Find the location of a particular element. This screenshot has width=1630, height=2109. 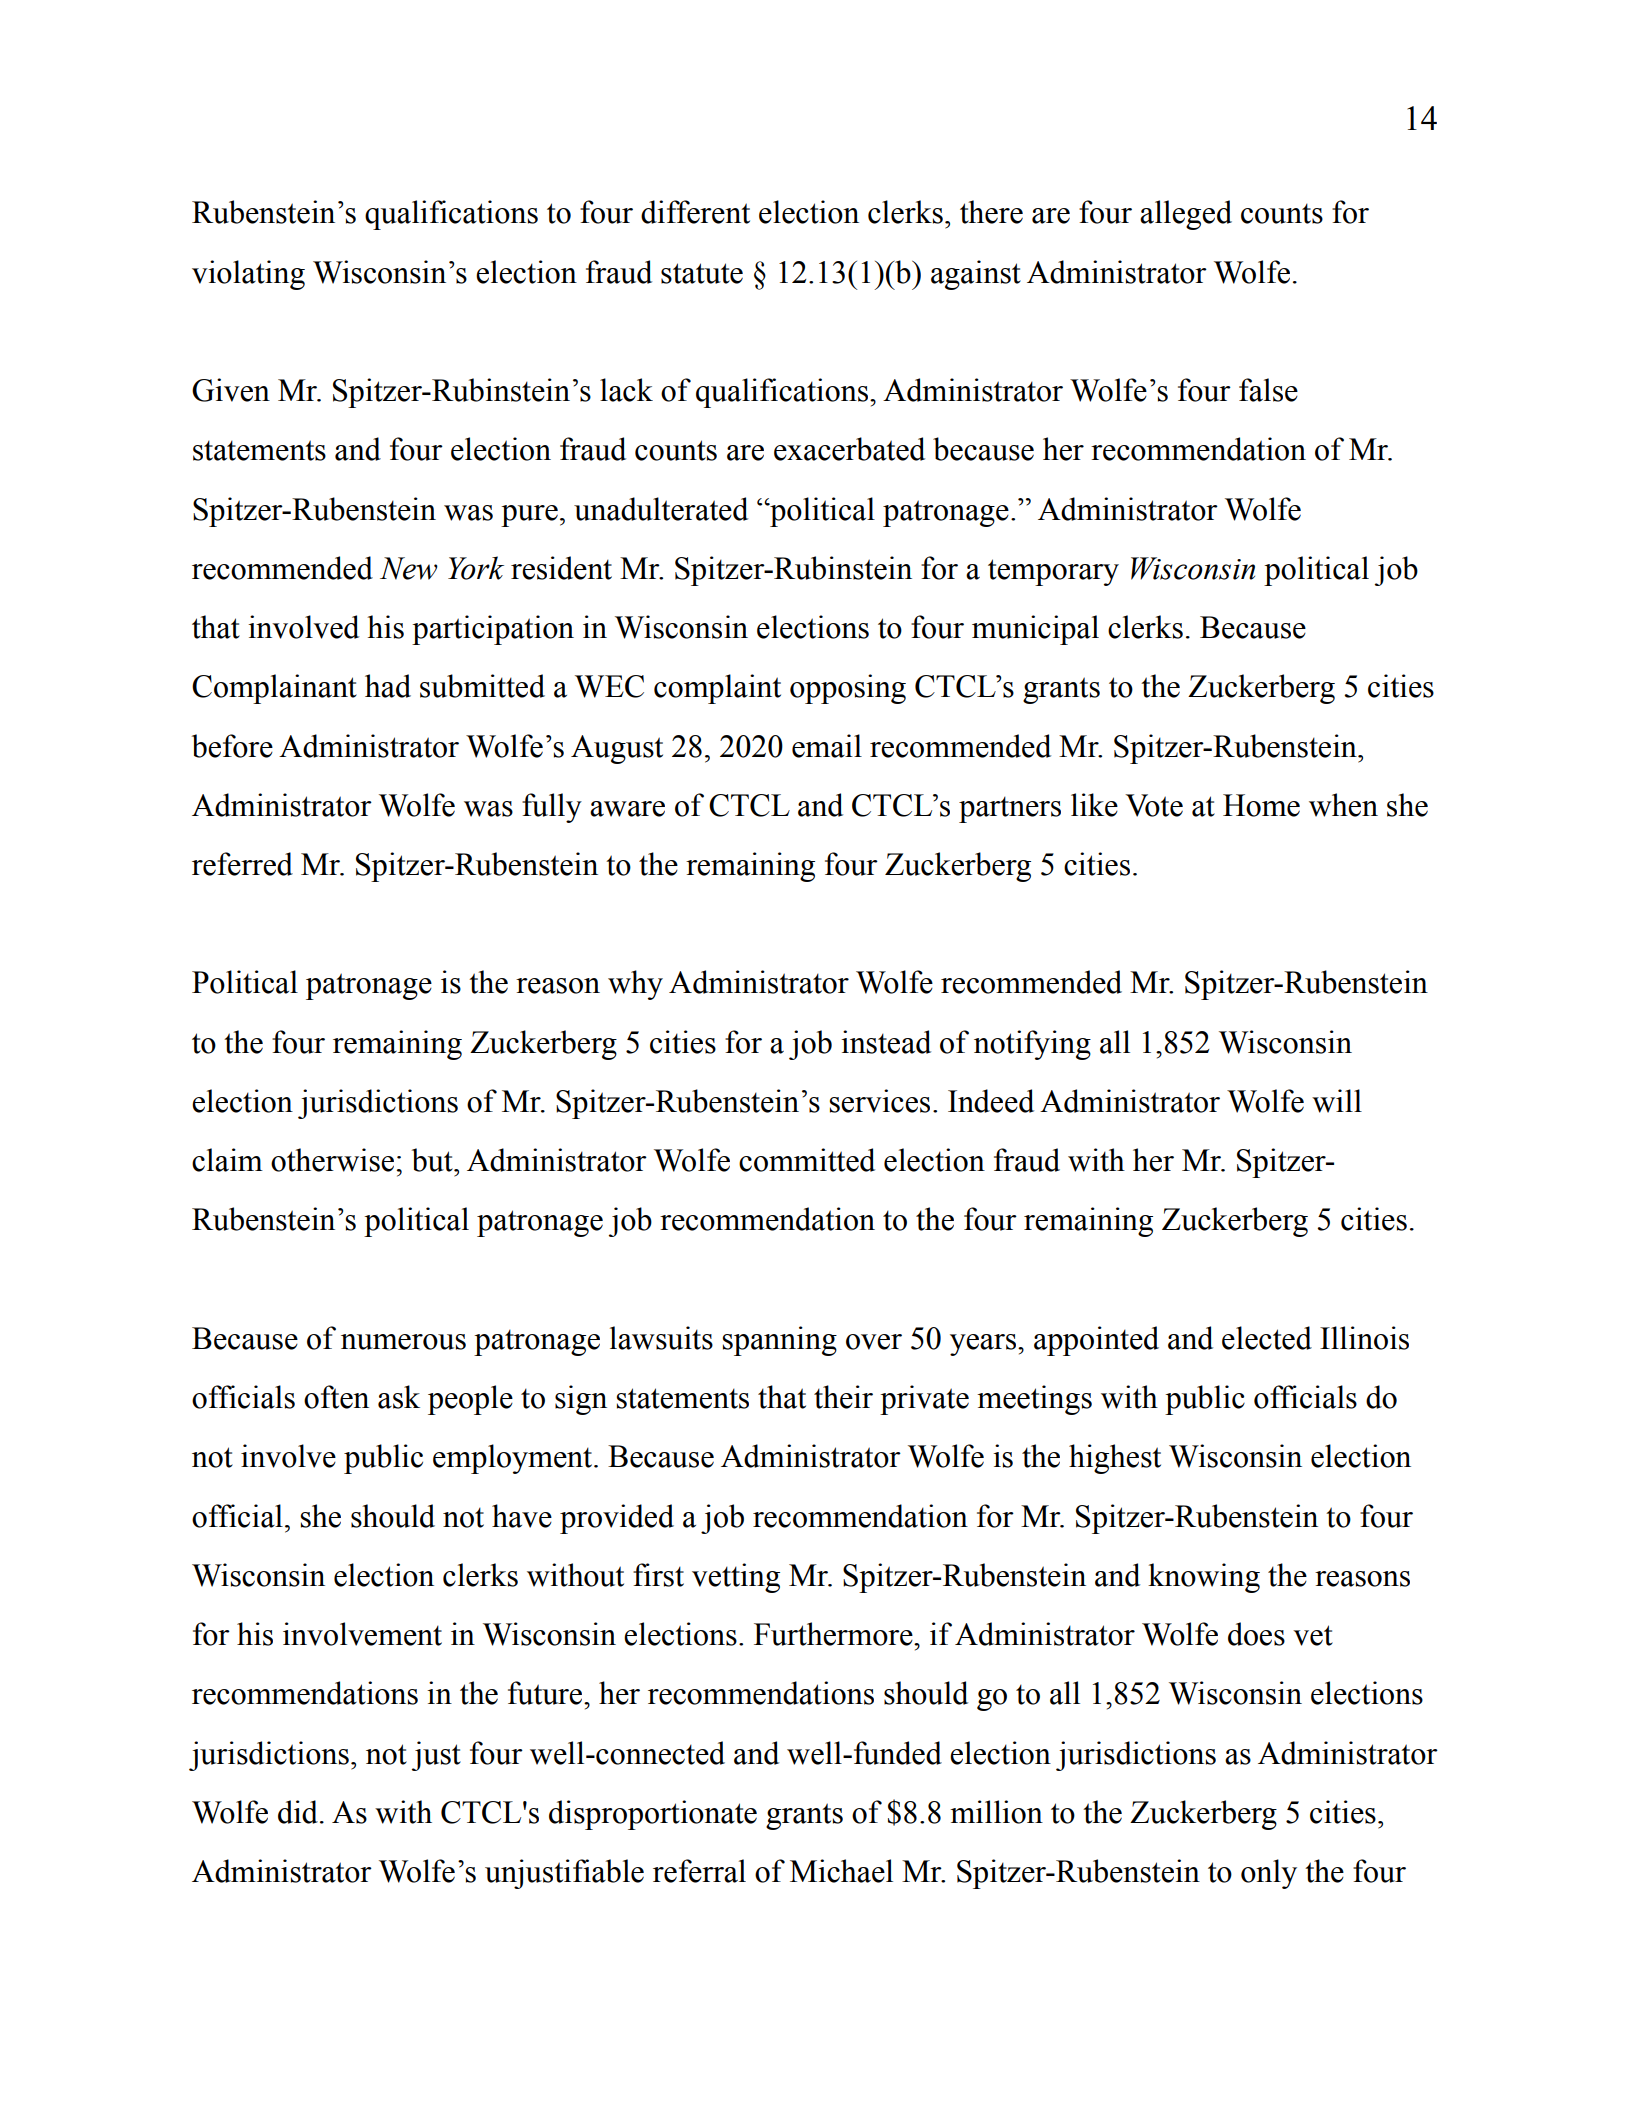

violating is located at coordinates (248, 275).
